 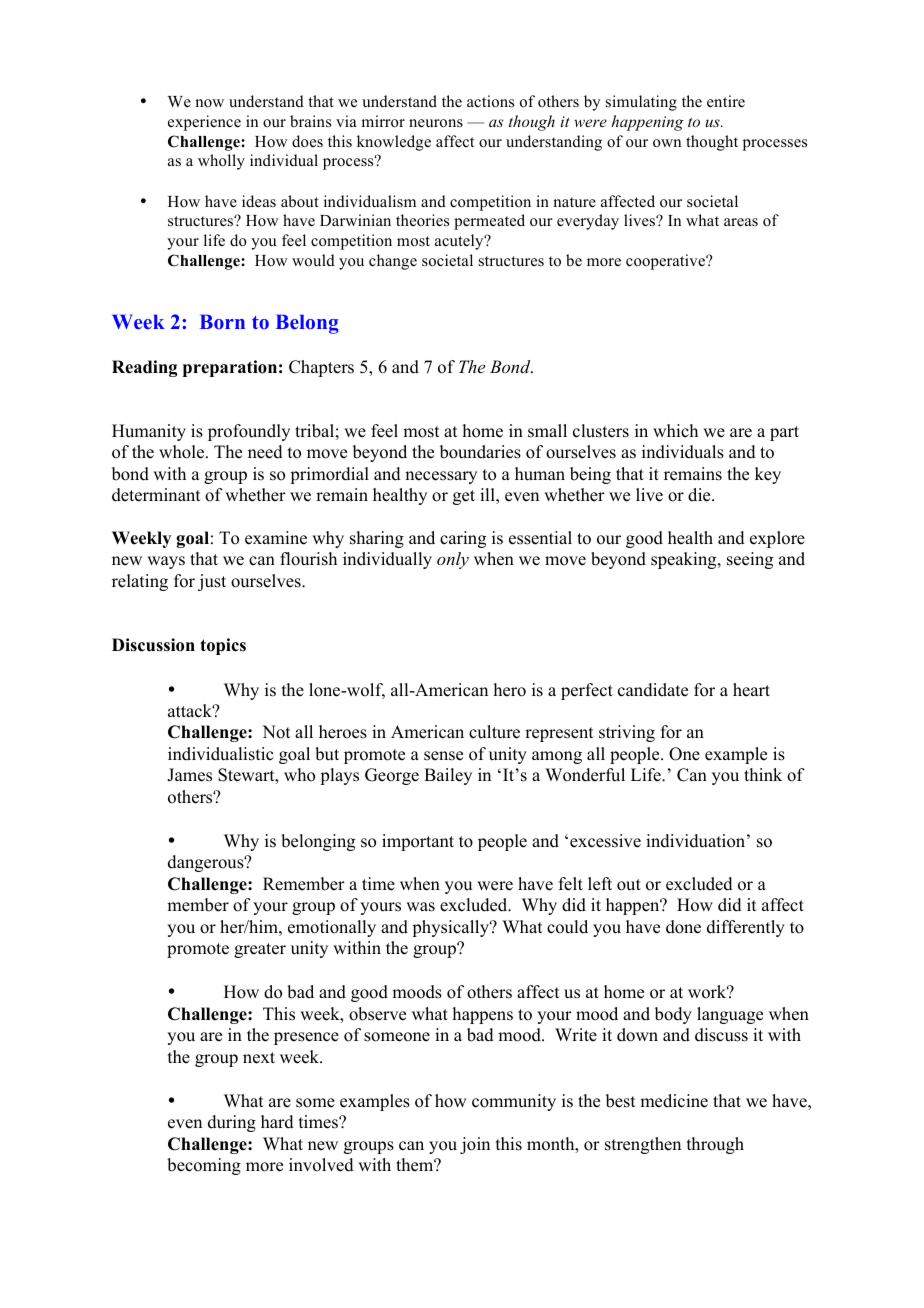 What do you see at coordinates (223, 646) in the screenshot?
I see `topics` at bounding box center [223, 646].
